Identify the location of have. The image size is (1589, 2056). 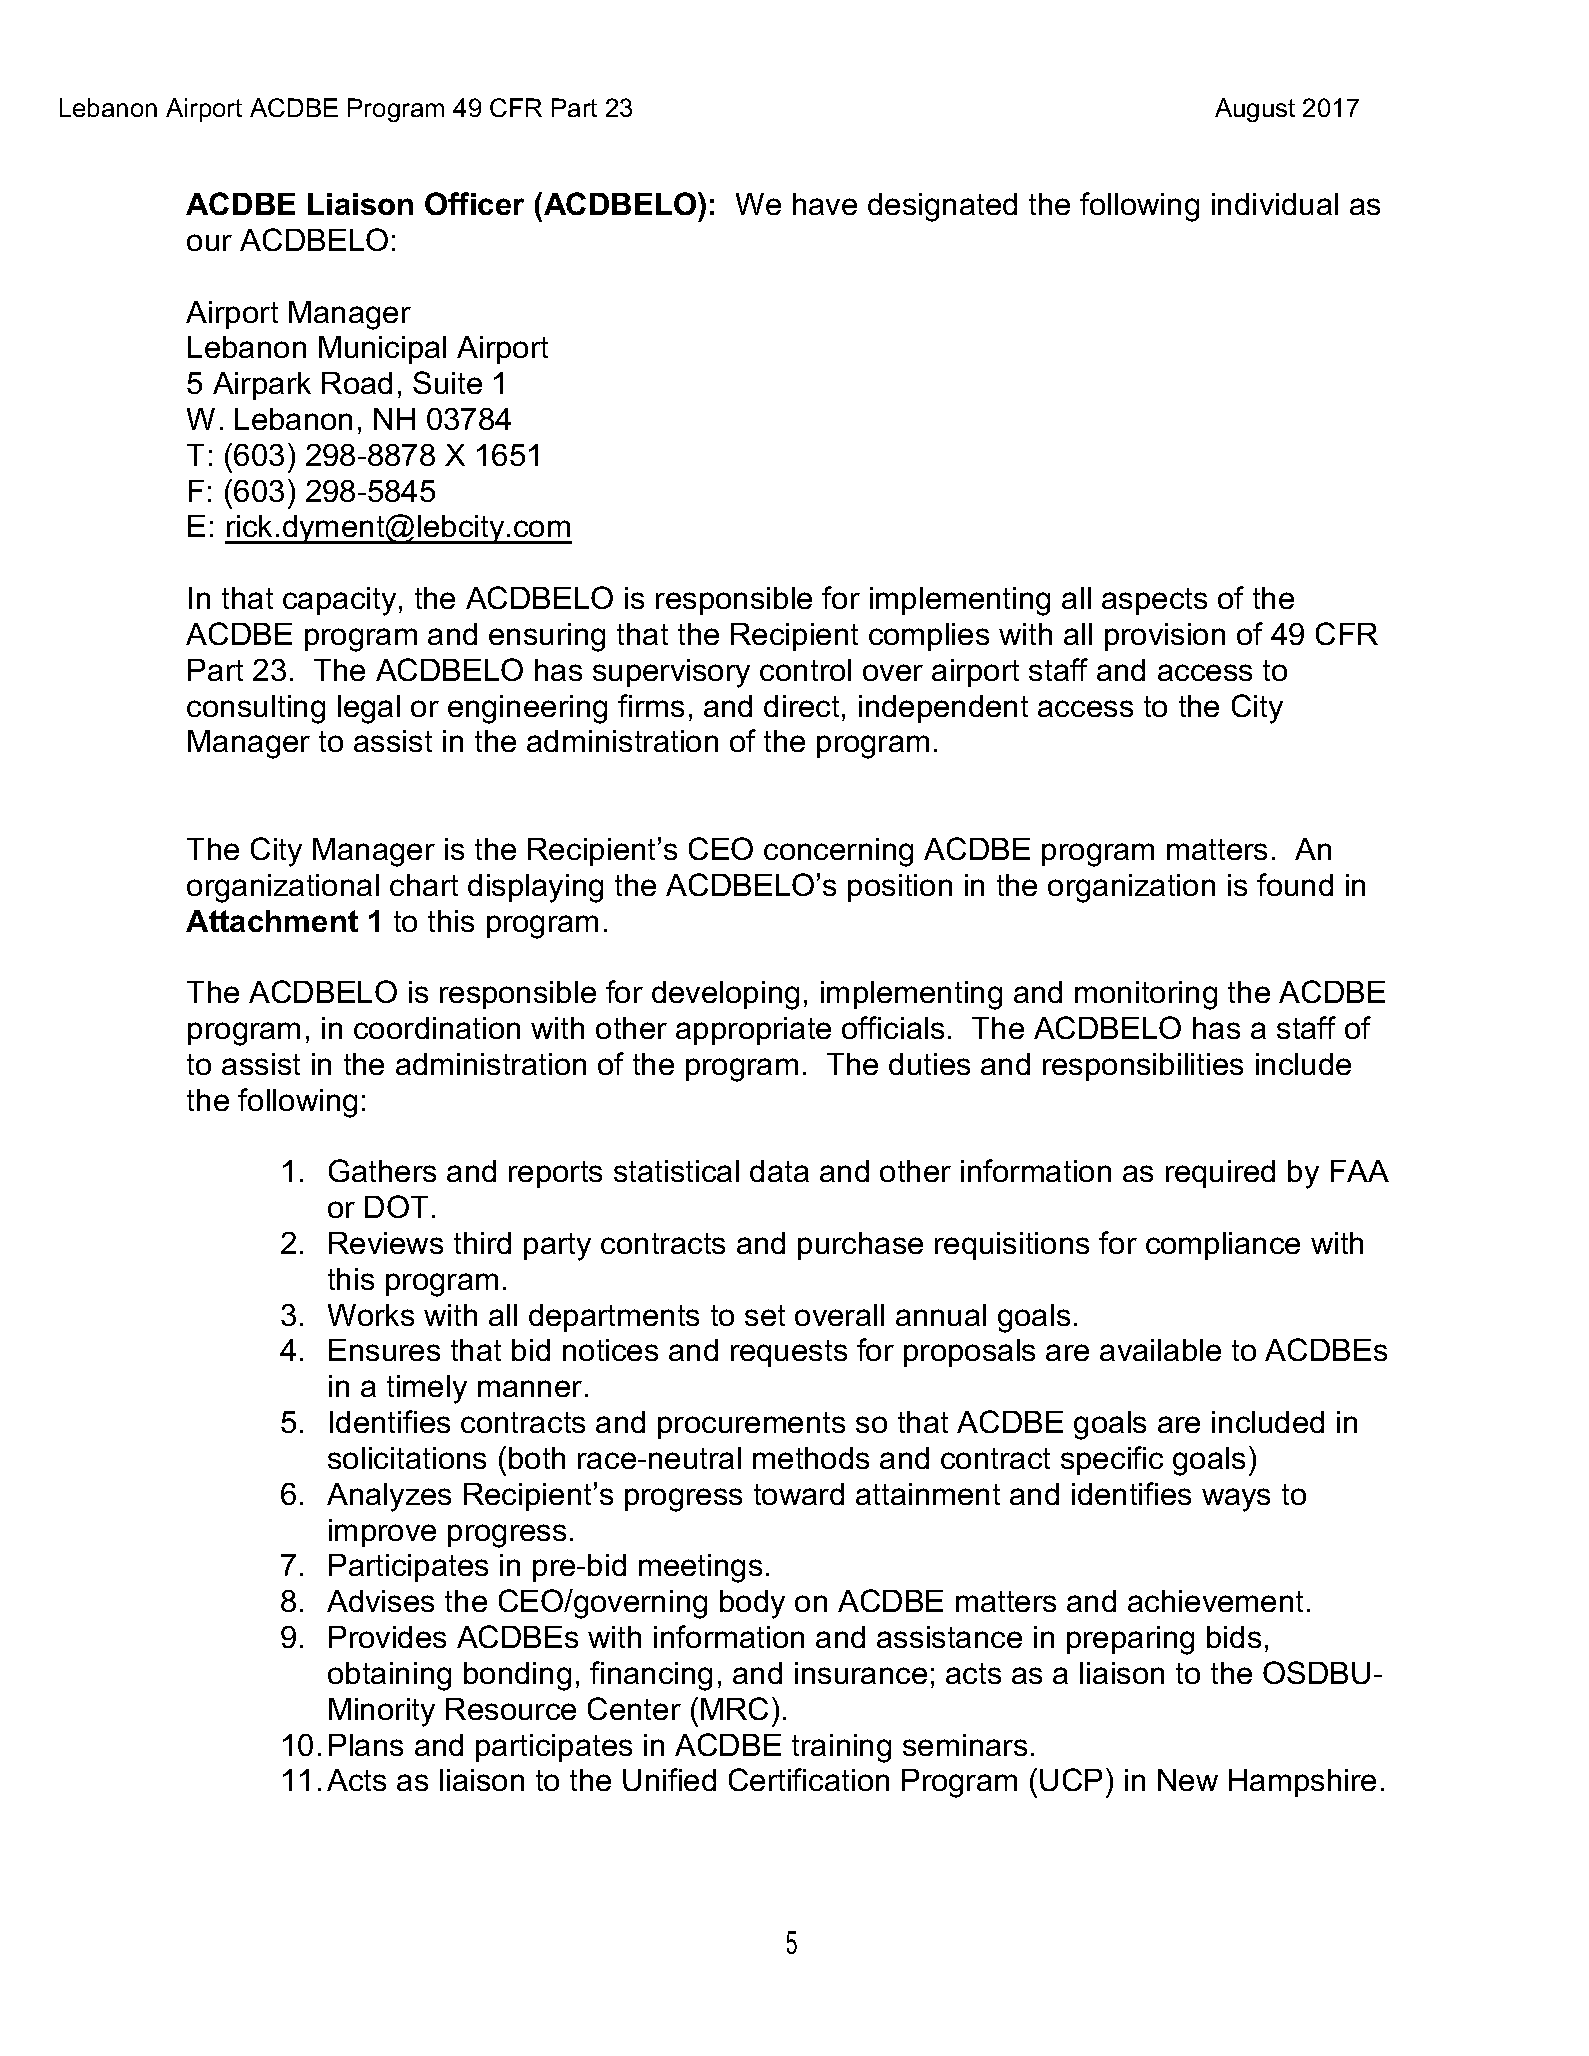
(825, 204).
